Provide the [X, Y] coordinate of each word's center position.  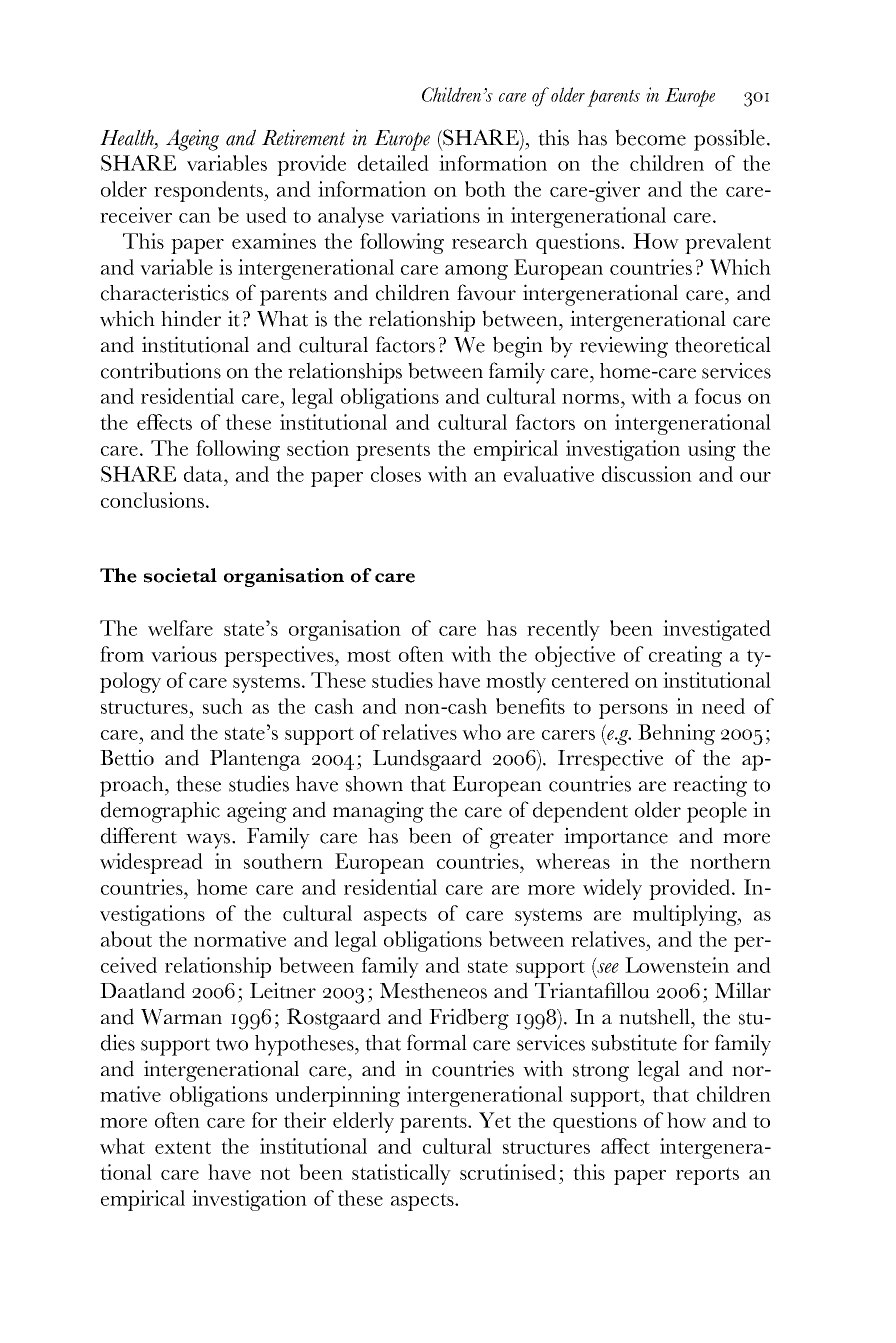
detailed [393, 163]
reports [707, 1176]
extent [183, 1147]
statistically [401, 1174]
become [650, 137]
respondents [209, 191]
